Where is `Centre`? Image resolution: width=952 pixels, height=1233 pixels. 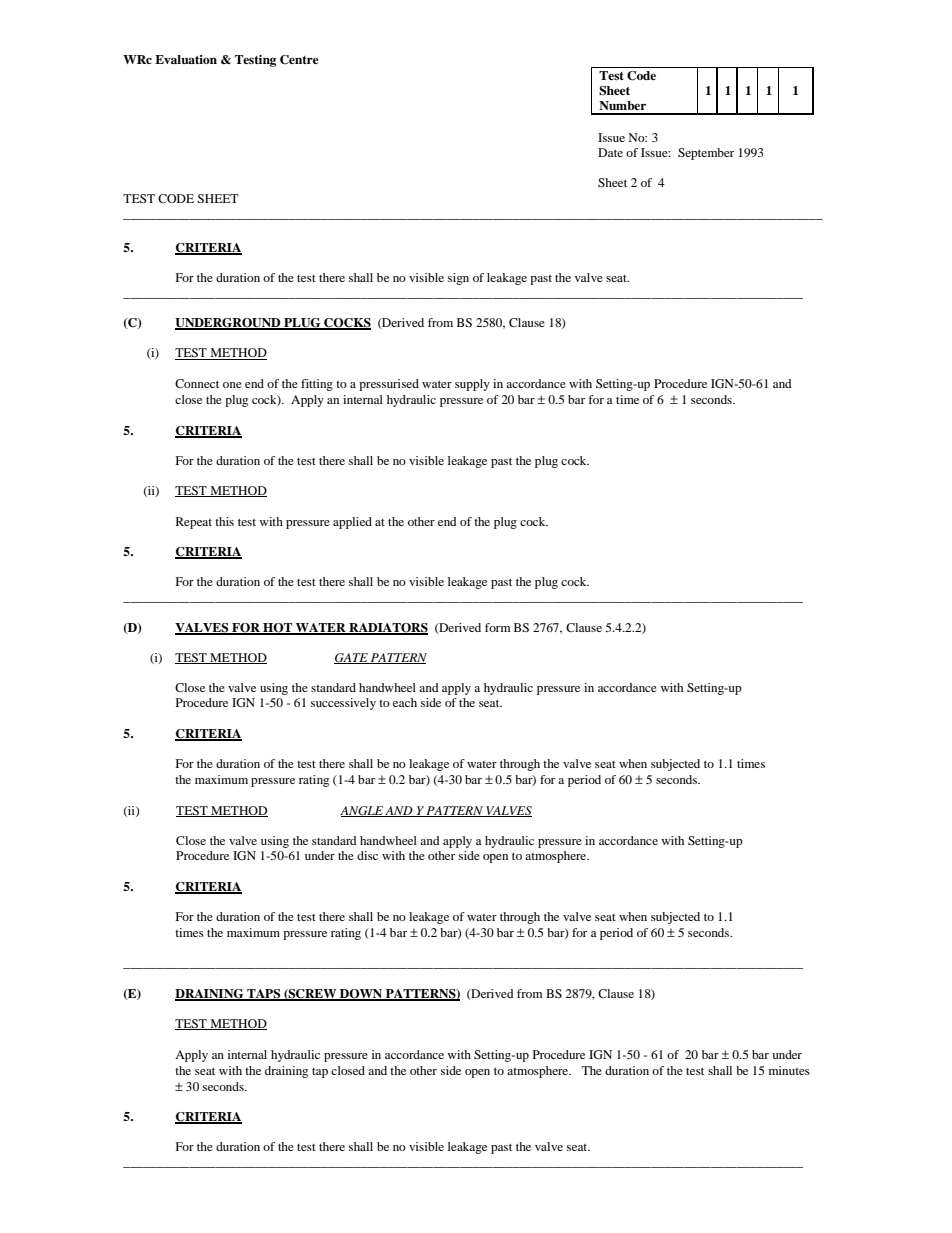 Centre is located at coordinates (299, 60).
